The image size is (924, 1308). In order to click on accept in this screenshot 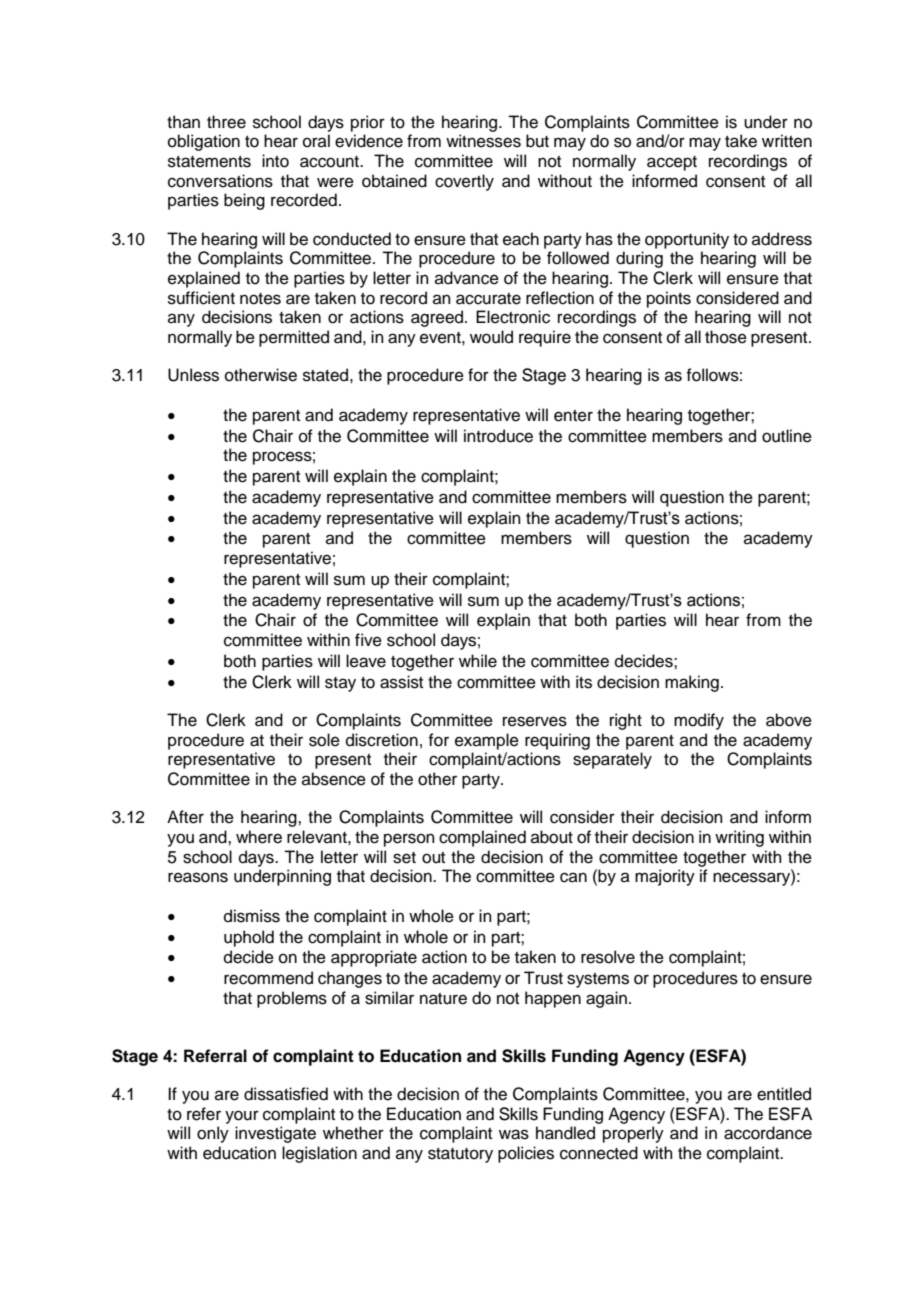, I will do `click(672, 163)`.
